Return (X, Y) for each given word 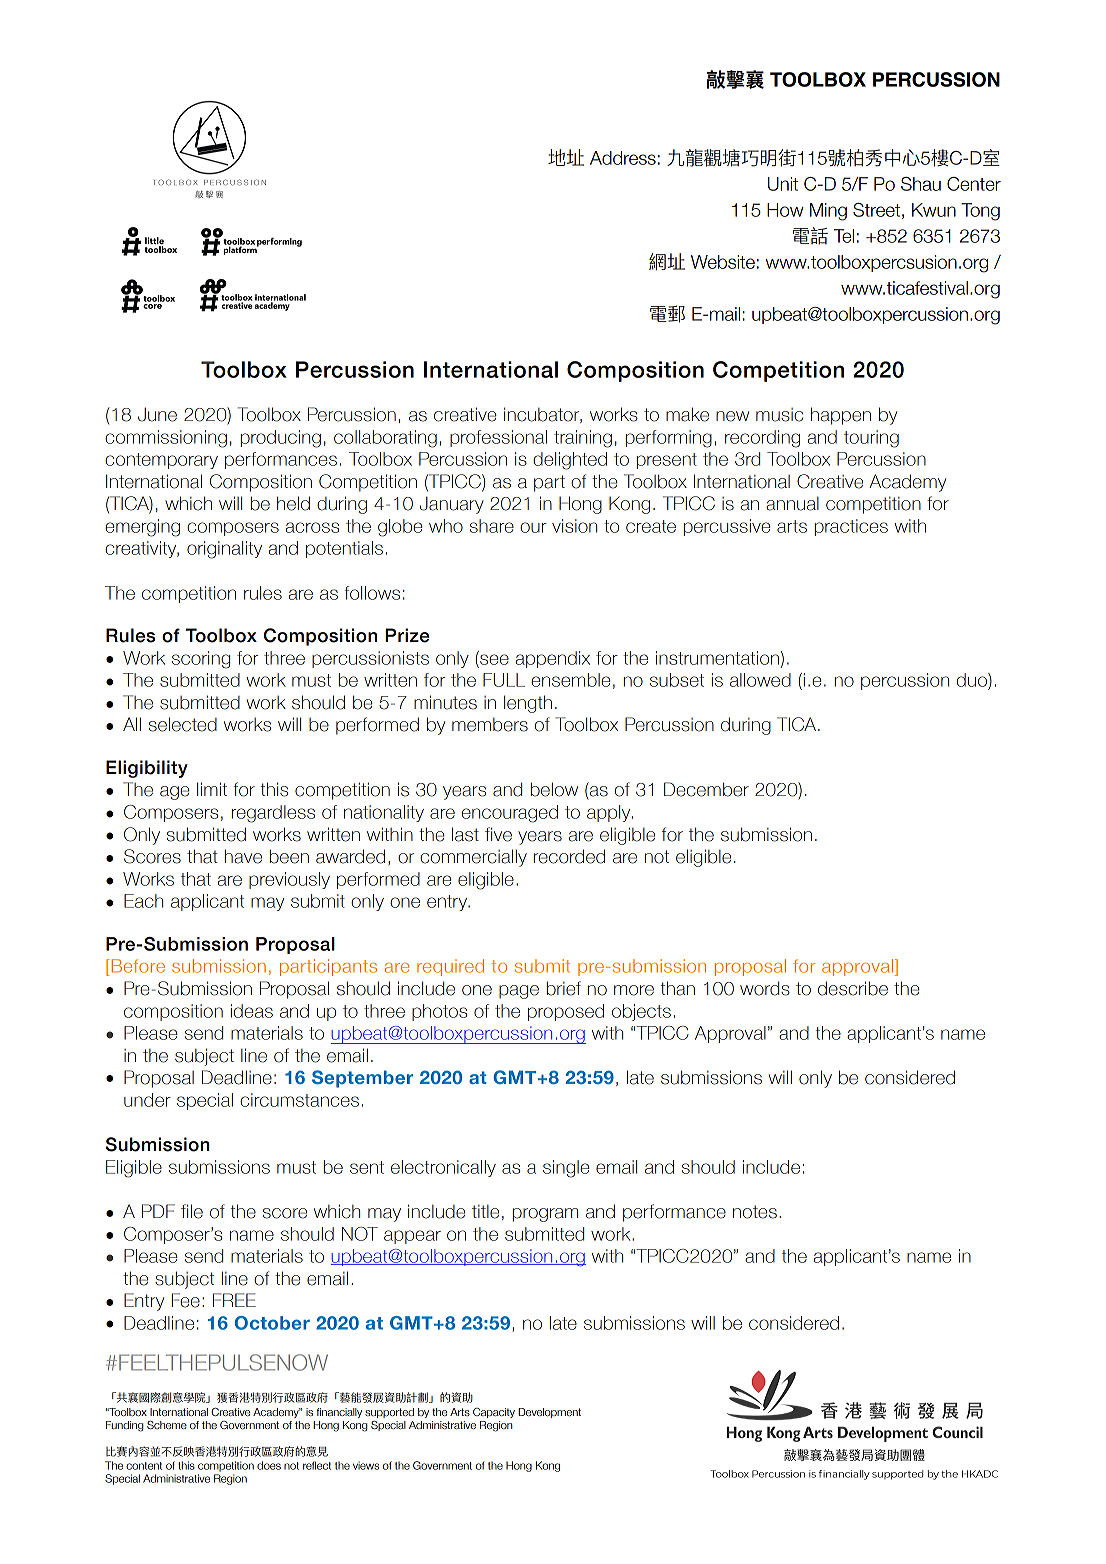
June (157, 414)
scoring (201, 660)
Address (623, 158)
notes (755, 1212)
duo (973, 680)
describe (853, 988)
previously (289, 880)
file (192, 1211)
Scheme (167, 1425)
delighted (570, 461)
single (566, 1169)
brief (564, 988)
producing (281, 439)
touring (871, 439)
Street (876, 210)
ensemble (571, 680)
